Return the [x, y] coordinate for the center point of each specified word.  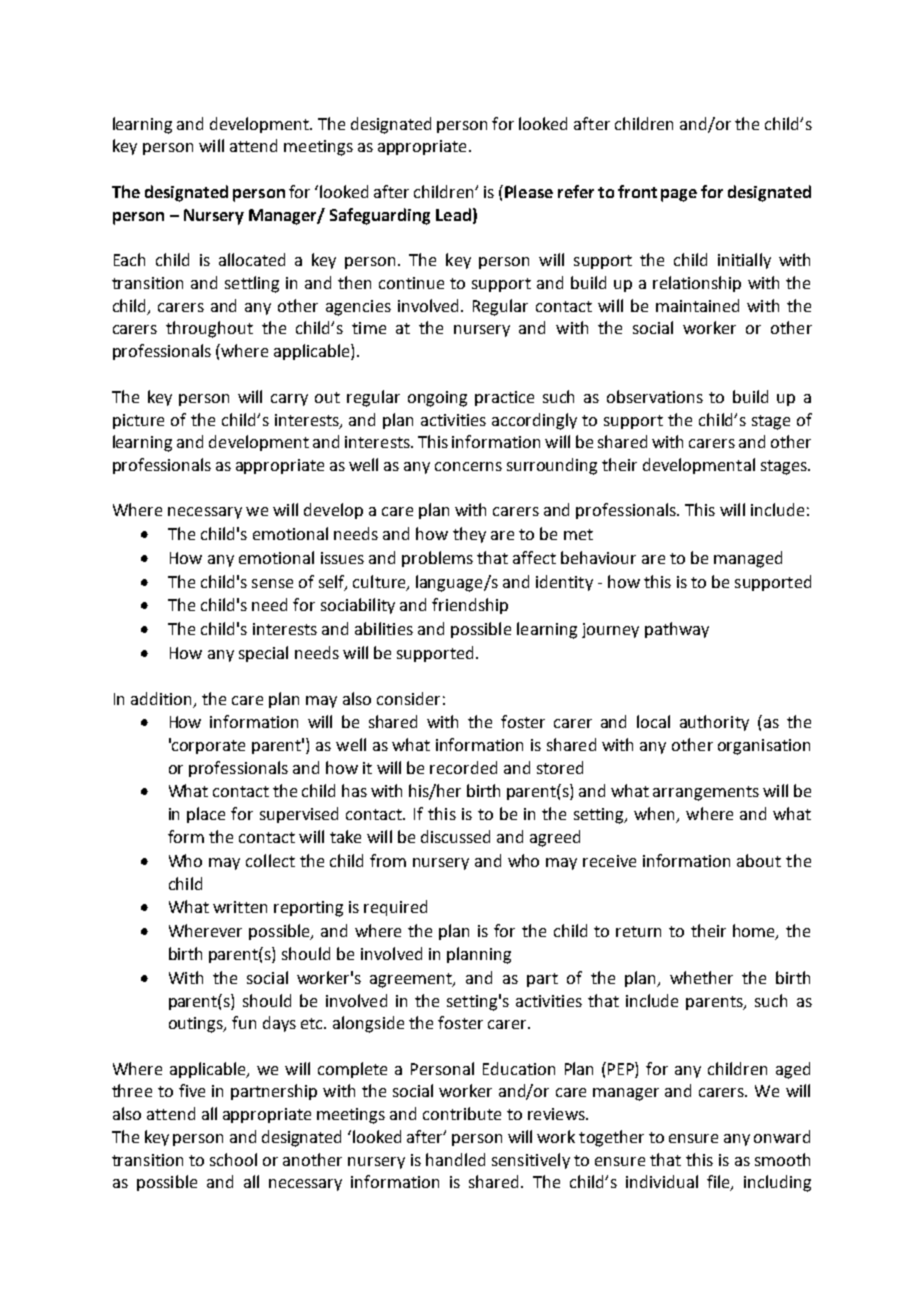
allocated [252, 259]
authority [714, 723]
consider [408, 698]
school [233, 1159]
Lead [453, 214]
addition [161, 698]
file [719, 1183]
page [679, 195]
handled [455, 1159]
